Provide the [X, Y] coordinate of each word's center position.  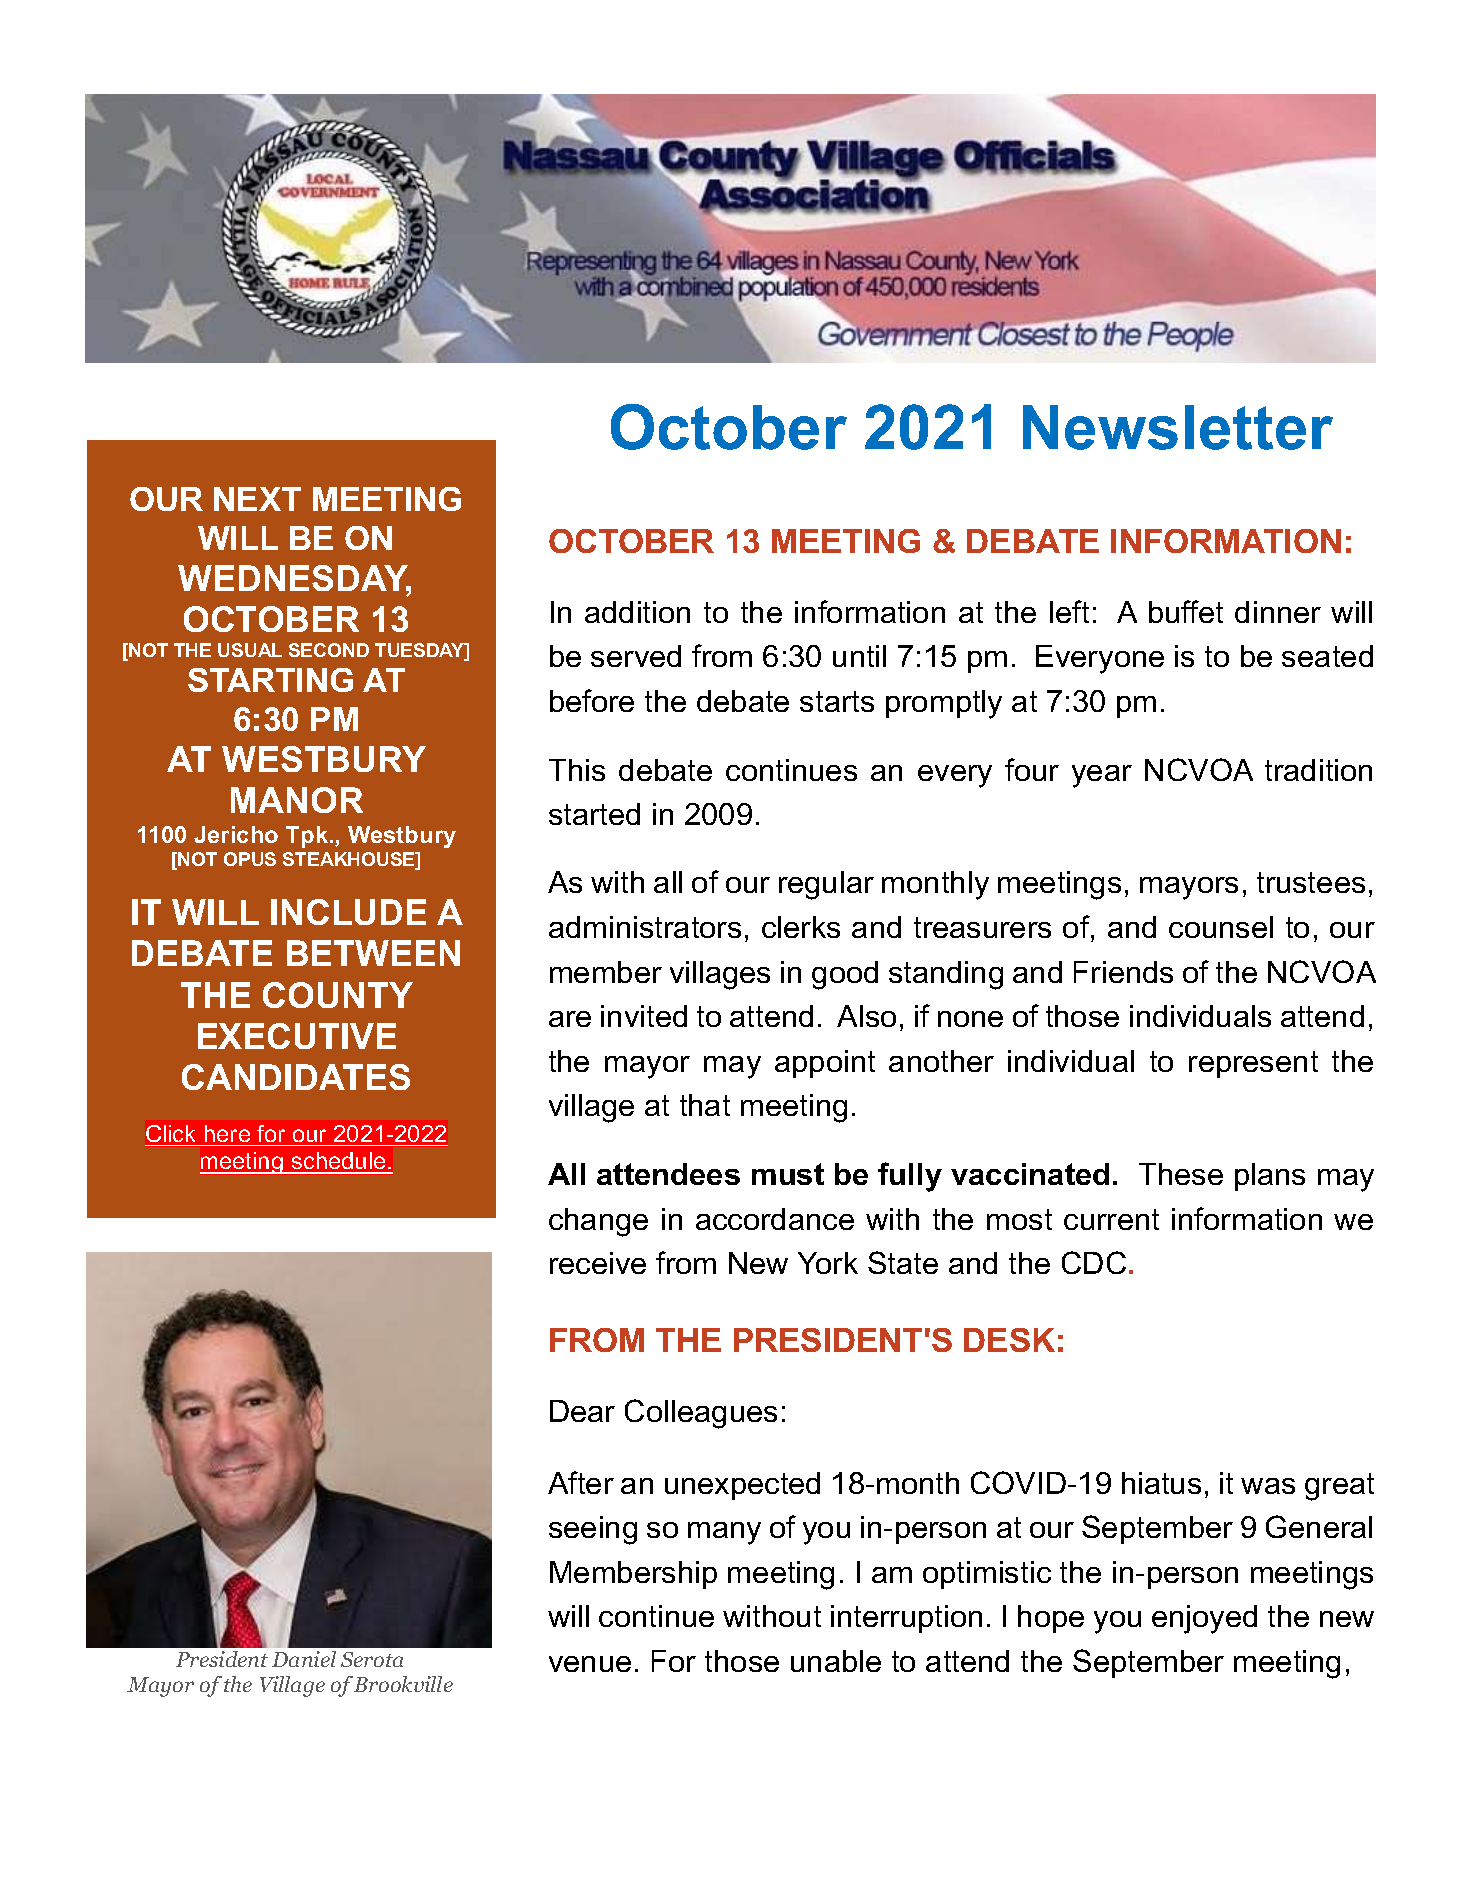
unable [836, 1661]
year [1102, 776]
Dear [582, 1411]
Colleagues [701, 1414]
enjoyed [1204, 1619]
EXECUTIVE [297, 1036]
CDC [1094, 1262]
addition [637, 612]
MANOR [297, 800]
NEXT [257, 499]
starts [837, 701]
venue [590, 1664]
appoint [825, 1064]
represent [1253, 1064]
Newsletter [1178, 427]
